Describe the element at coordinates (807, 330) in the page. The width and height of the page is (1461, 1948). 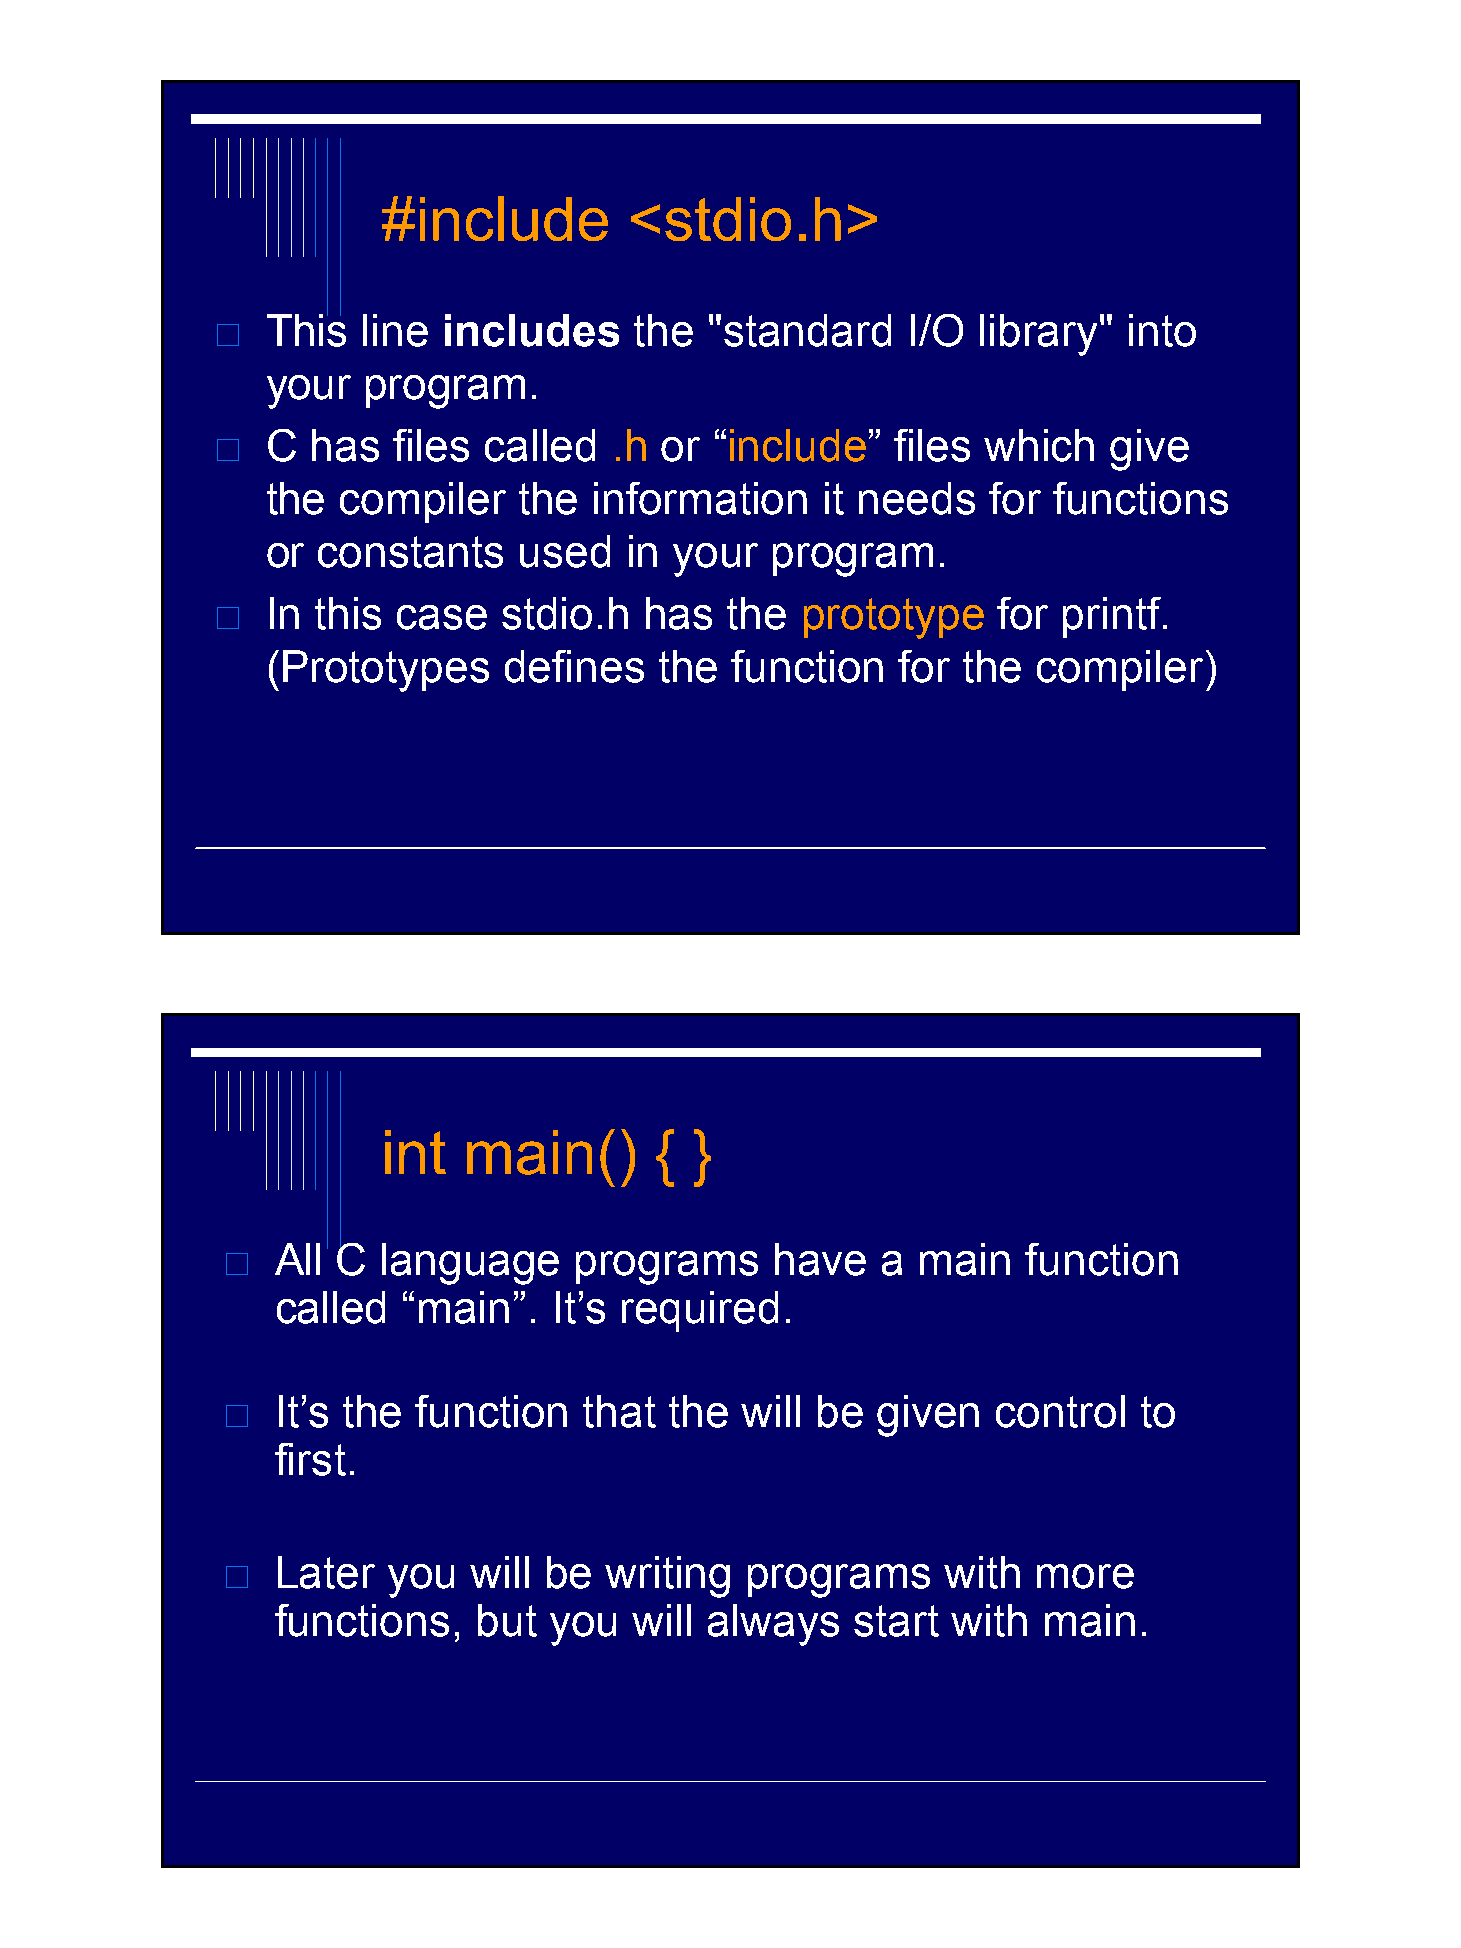
I see `standard` at that location.
